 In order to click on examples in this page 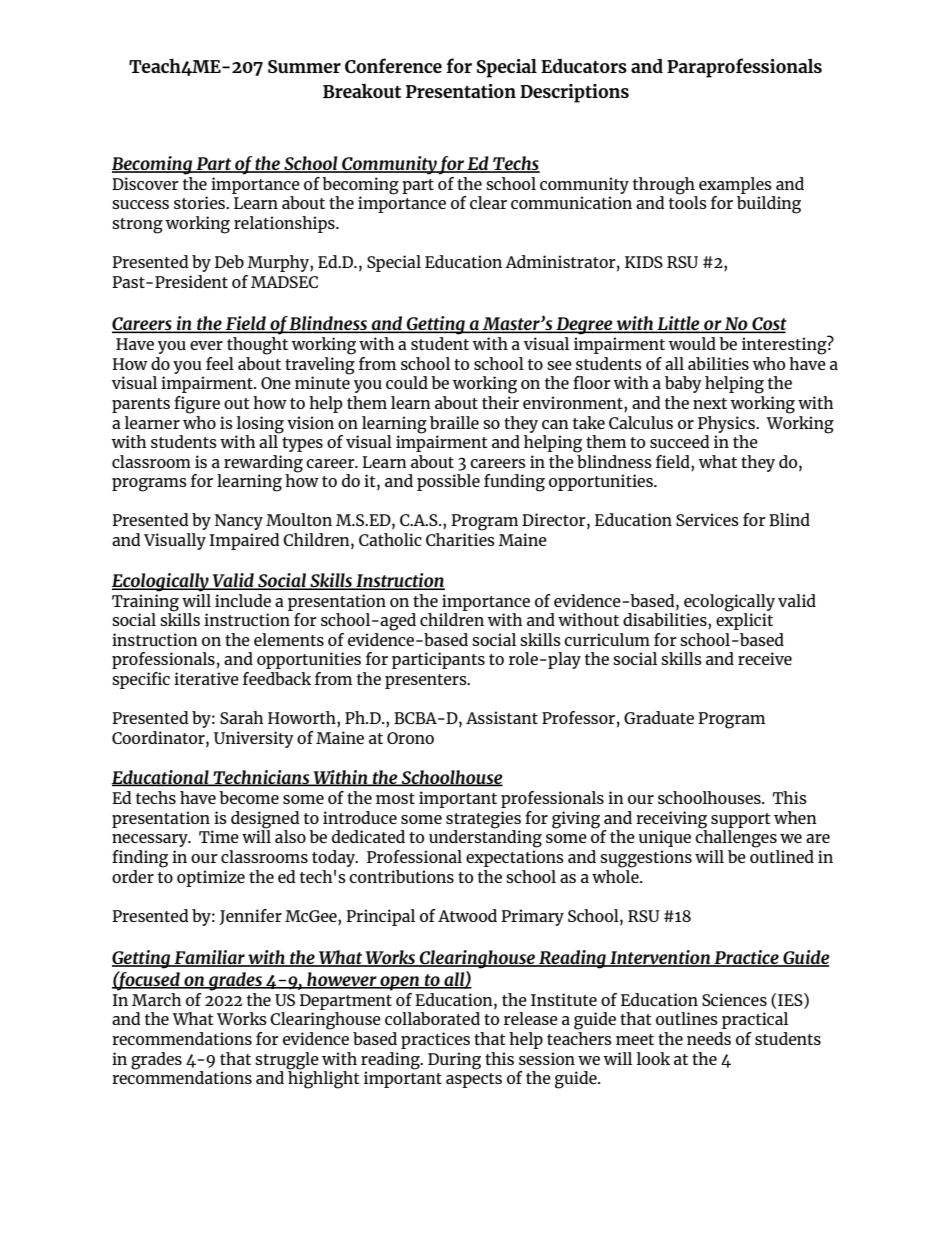, I will do `click(735, 185)`.
